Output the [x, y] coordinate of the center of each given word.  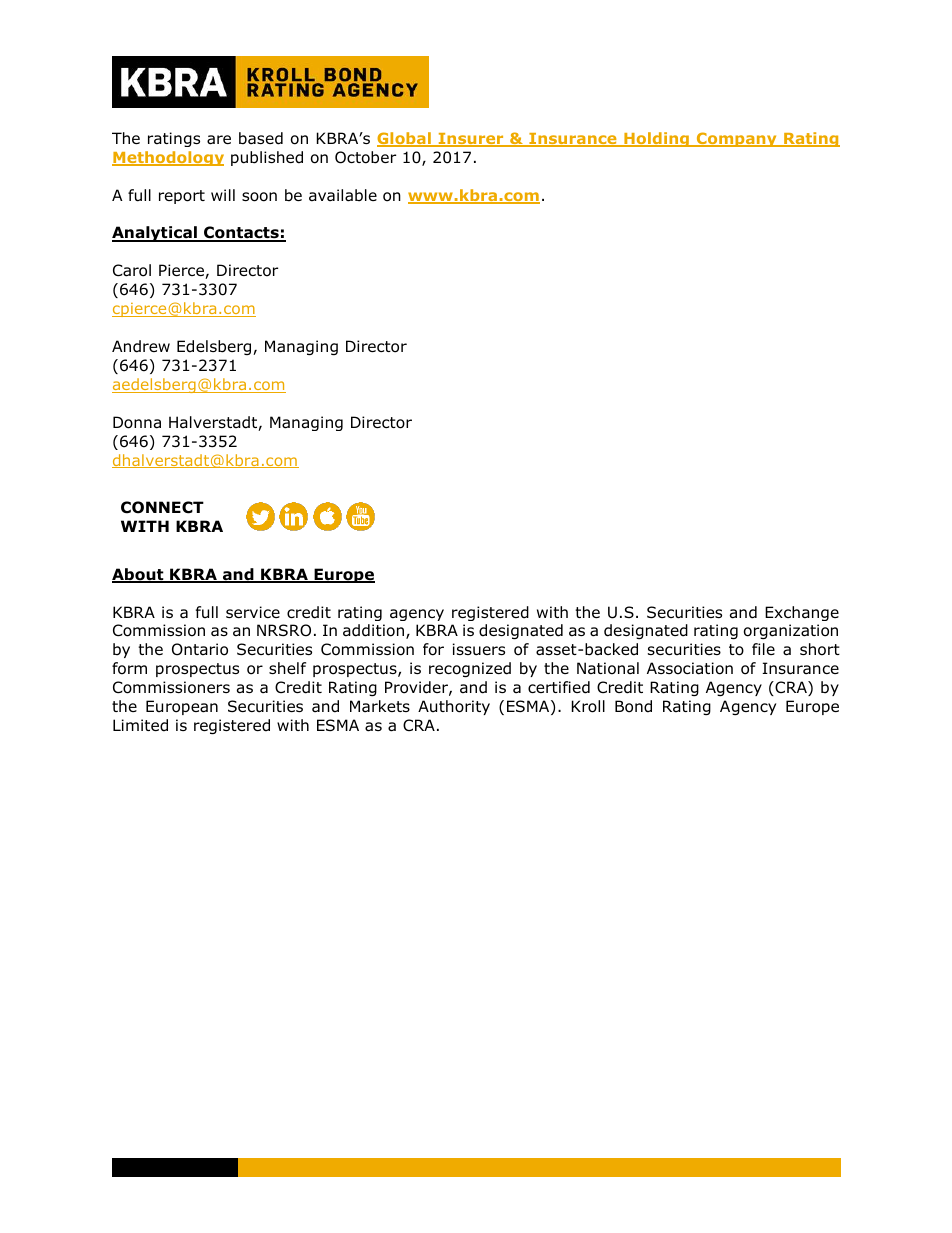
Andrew [141, 346]
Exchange [802, 613]
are [219, 140]
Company [736, 139]
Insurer [471, 140]
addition [373, 630]
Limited [140, 725]
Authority [454, 707]
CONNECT [162, 507]
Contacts [241, 234]
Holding [656, 139]
